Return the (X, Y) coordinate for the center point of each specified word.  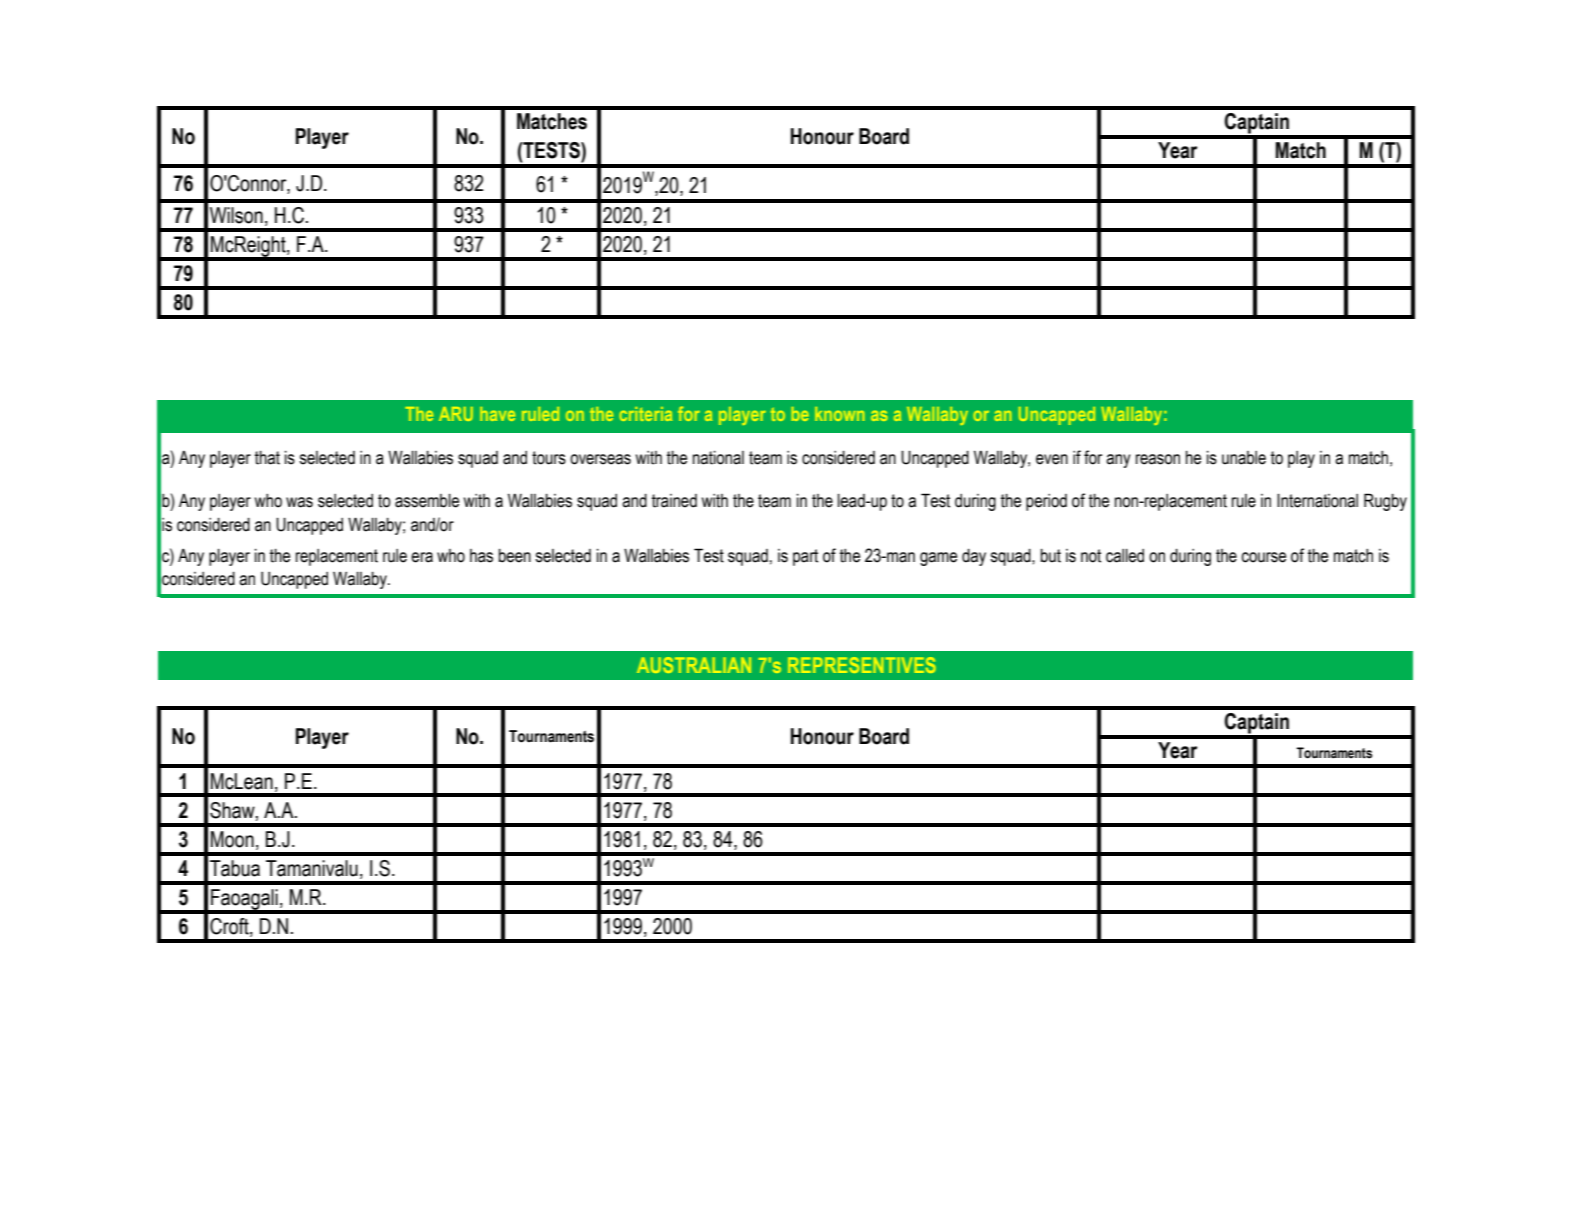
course (1263, 557)
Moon (232, 839)
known (840, 414)
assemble (427, 501)
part (805, 557)
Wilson (236, 215)
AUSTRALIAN (694, 665)
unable (1244, 458)
